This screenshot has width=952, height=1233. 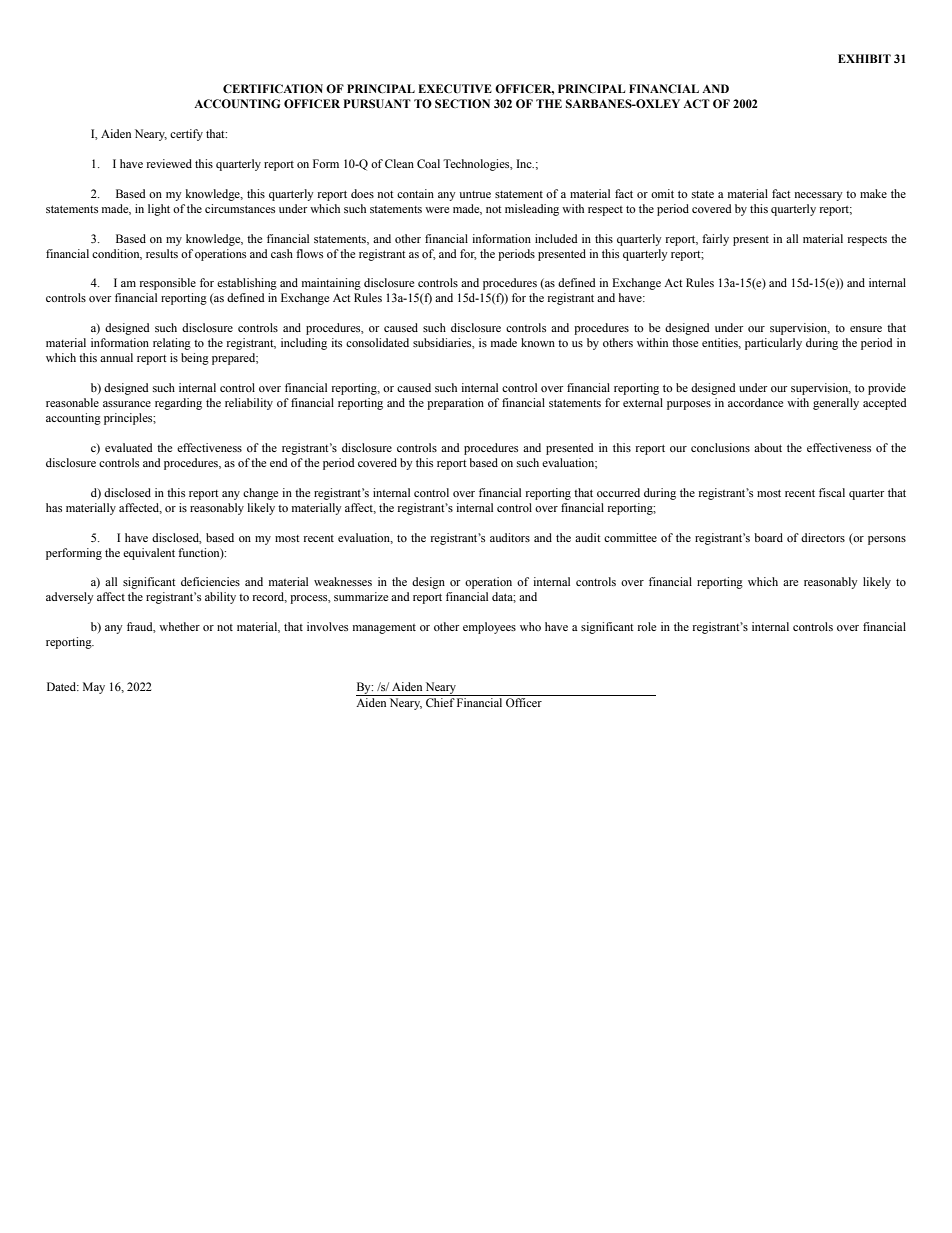 What do you see at coordinates (715, 240) in the screenshot?
I see `fairly` at bounding box center [715, 240].
